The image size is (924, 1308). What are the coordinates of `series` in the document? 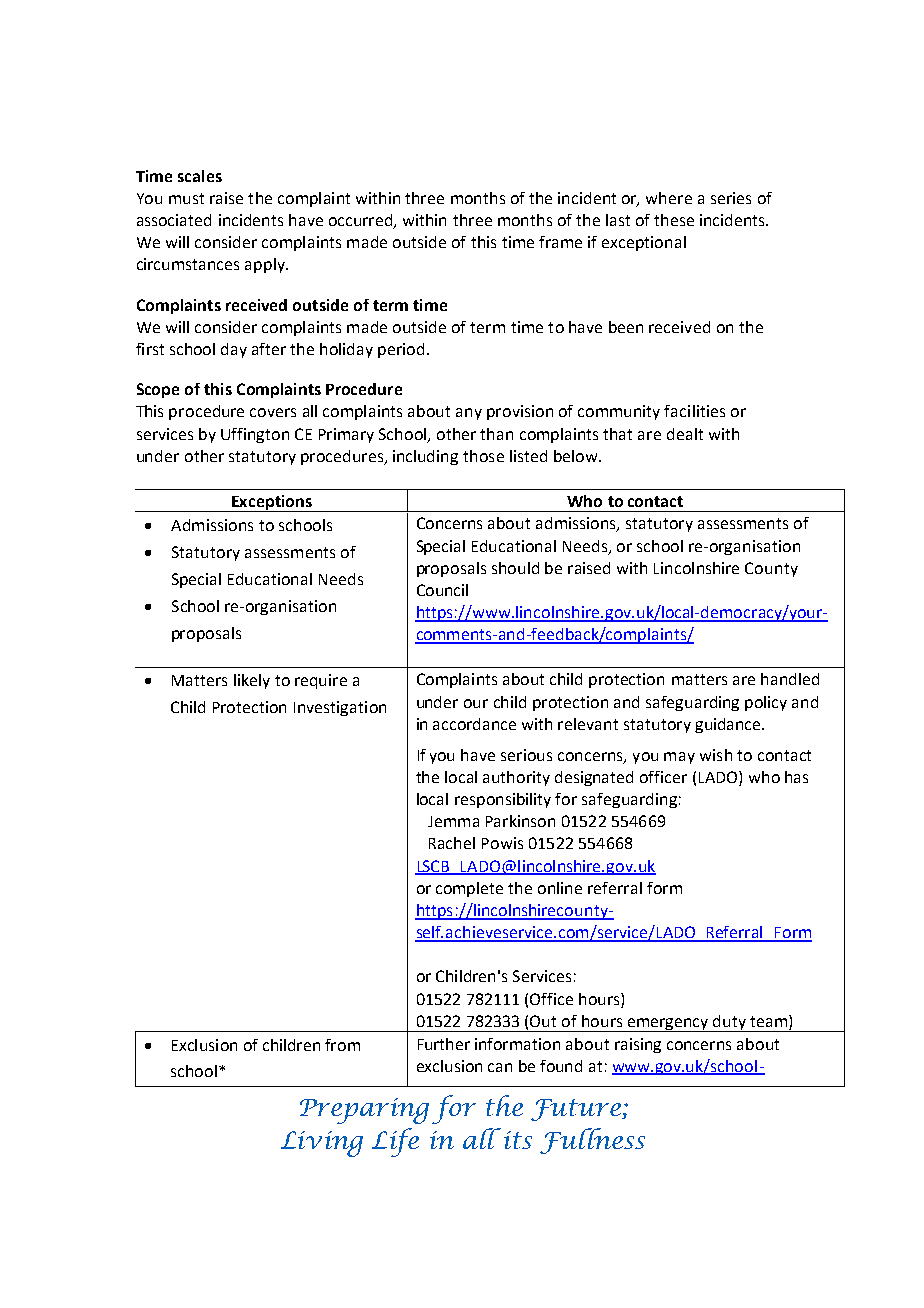 It's located at (731, 198).
